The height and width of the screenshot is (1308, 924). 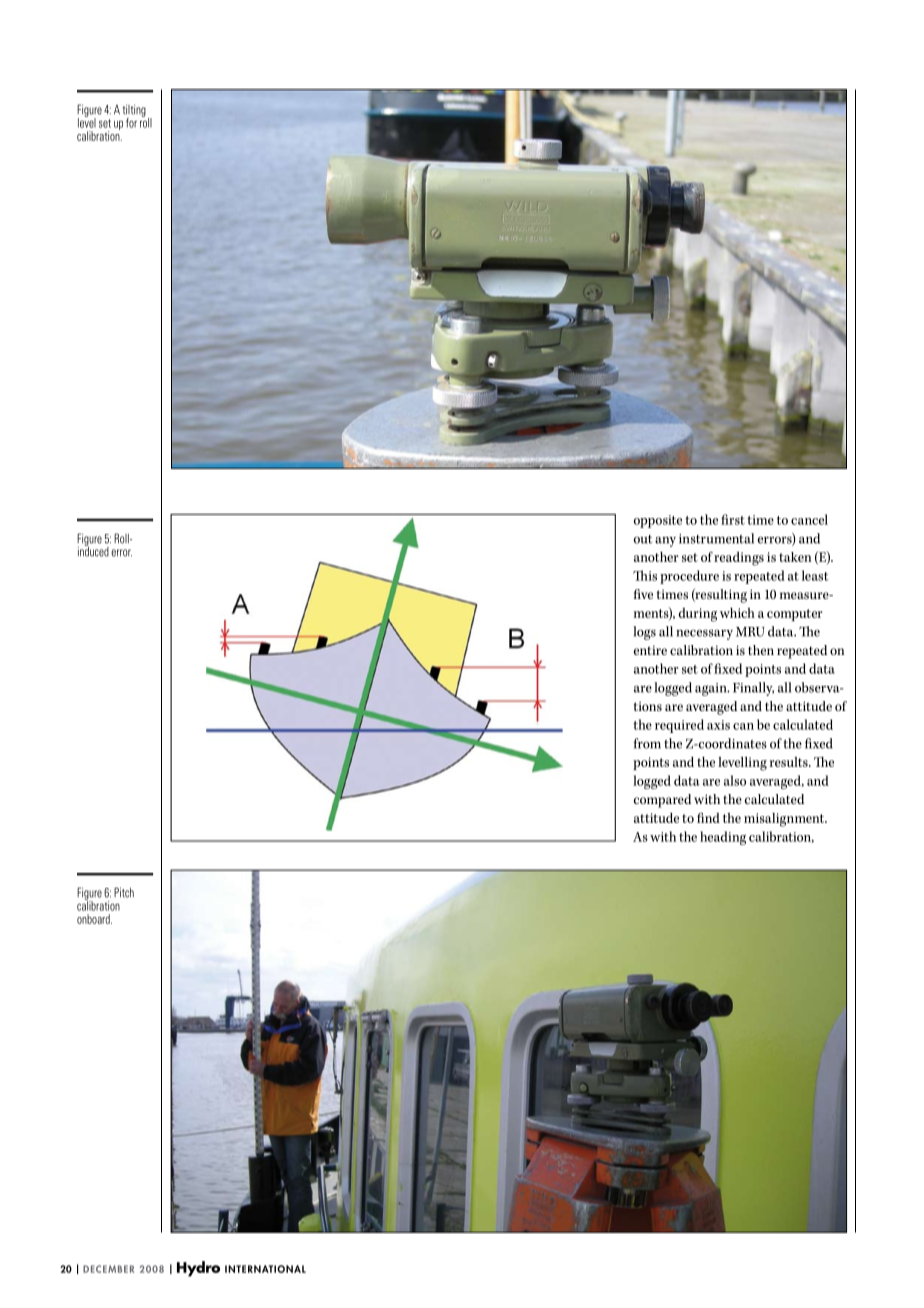 What do you see at coordinates (198, 1269) in the screenshot?
I see `Hydro` at bounding box center [198, 1269].
